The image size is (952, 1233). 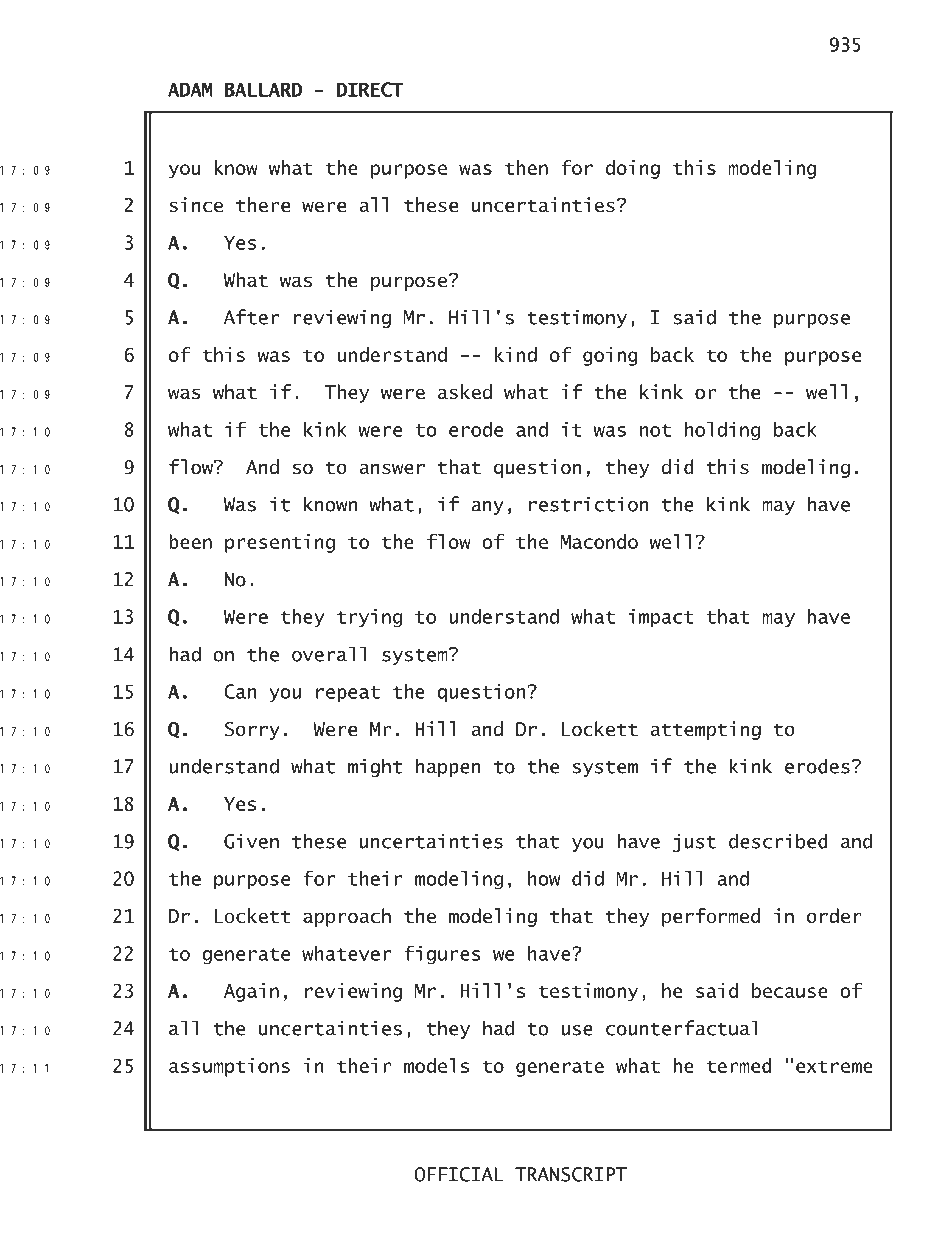 I want to click on assumptions, so click(x=229, y=1067).
